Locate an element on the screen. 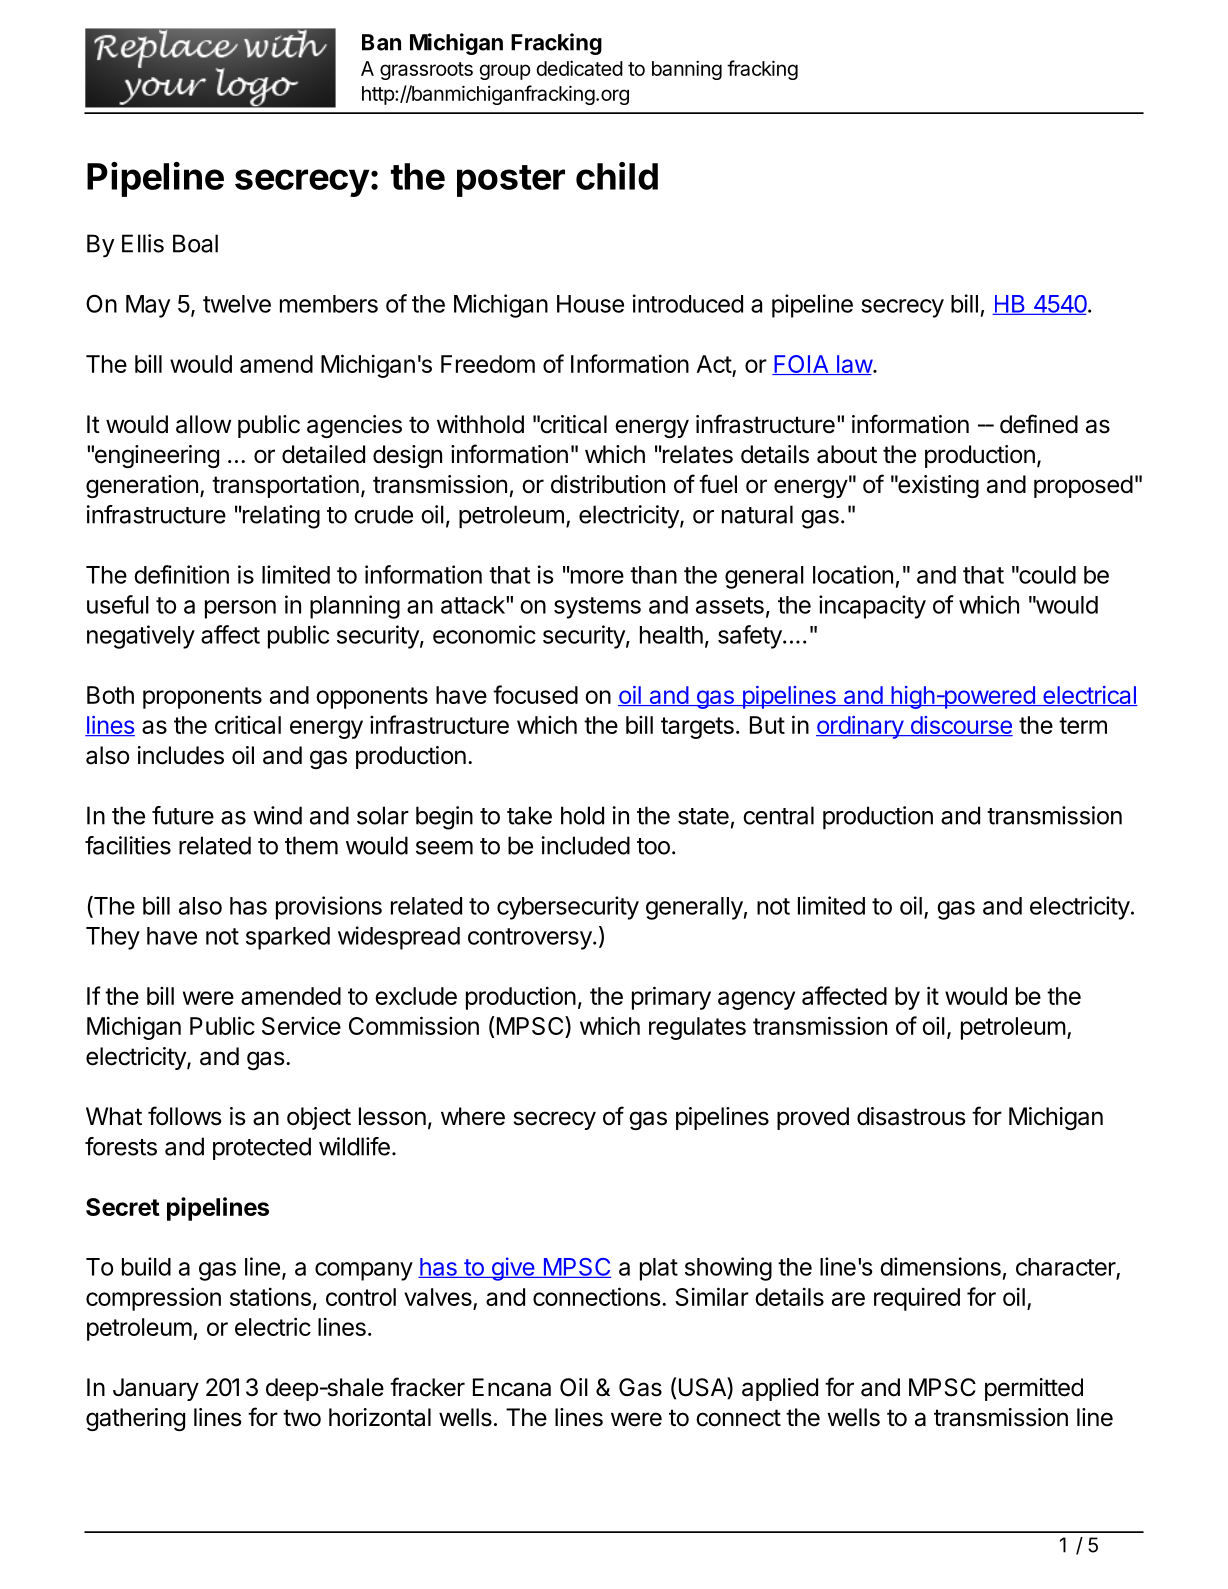  permitted is located at coordinates (1034, 1389).
